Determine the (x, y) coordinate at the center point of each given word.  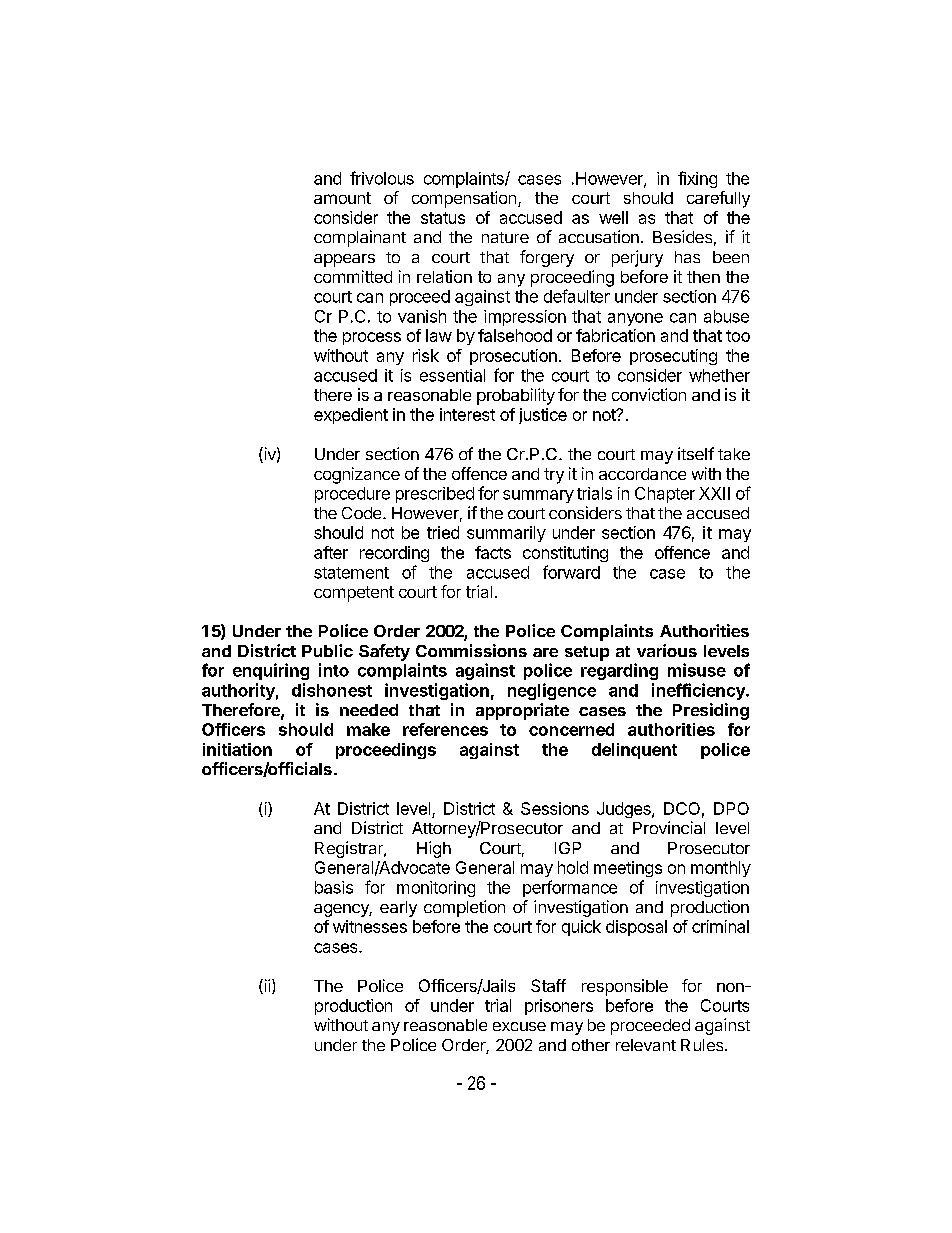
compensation (464, 199)
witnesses (370, 926)
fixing (697, 179)
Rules (703, 1045)
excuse (519, 1026)
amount (342, 198)
